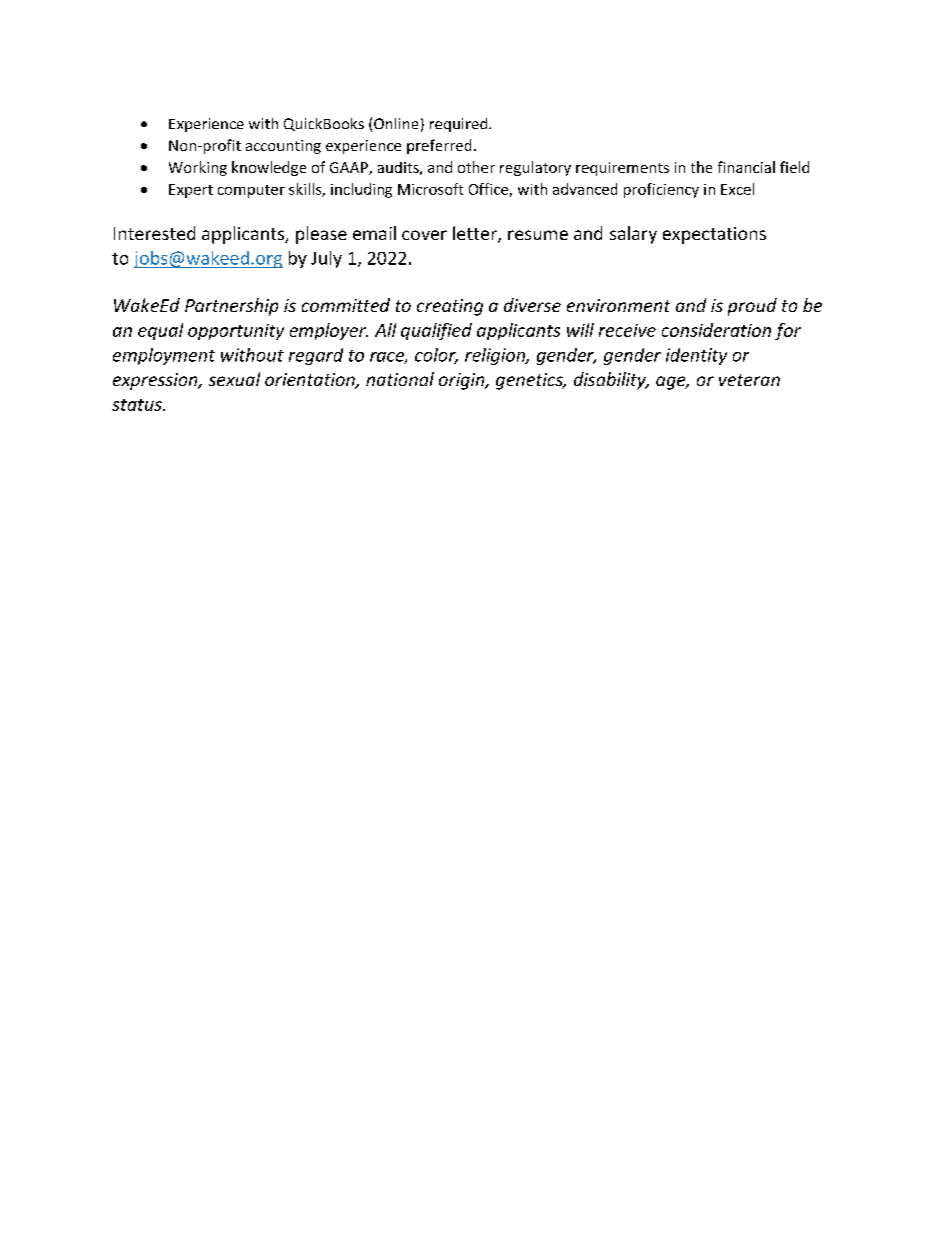  Describe the element at coordinates (476, 234) in the image. I see `letter` at that location.
